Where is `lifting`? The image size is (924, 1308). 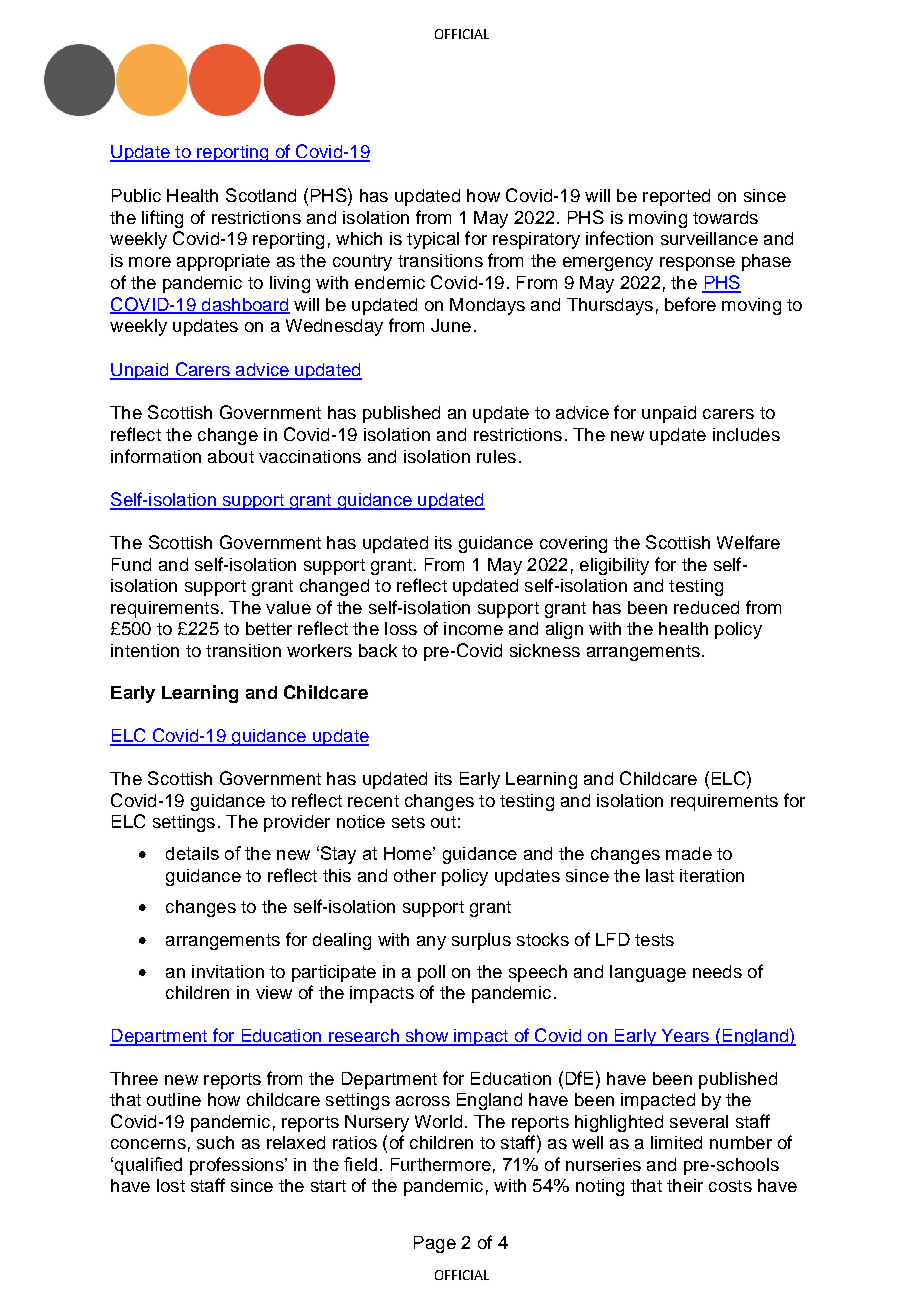 lifting is located at coordinates (162, 219).
